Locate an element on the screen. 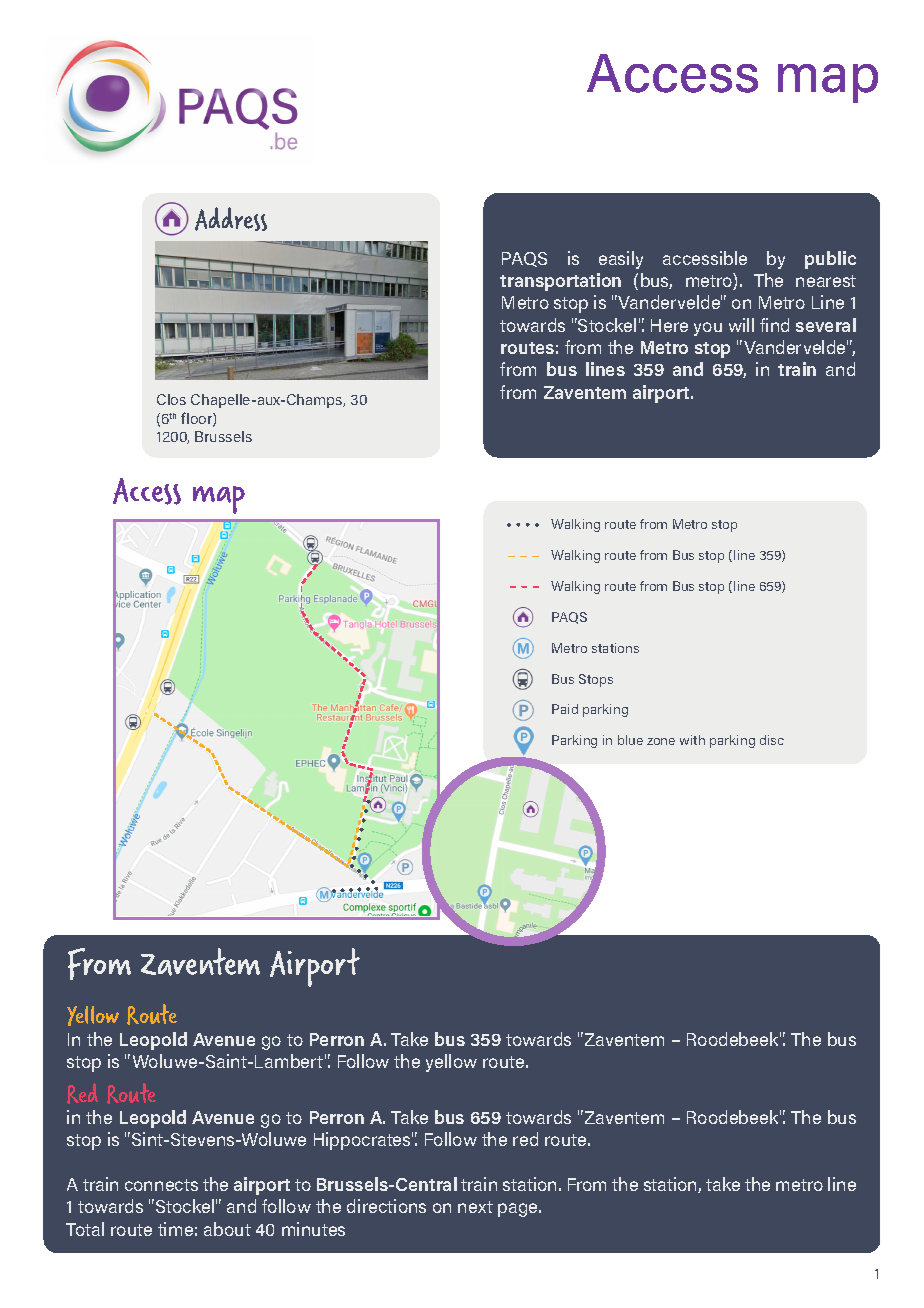 This screenshot has width=924, height=1308. connects is located at coordinates (161, 1185).
